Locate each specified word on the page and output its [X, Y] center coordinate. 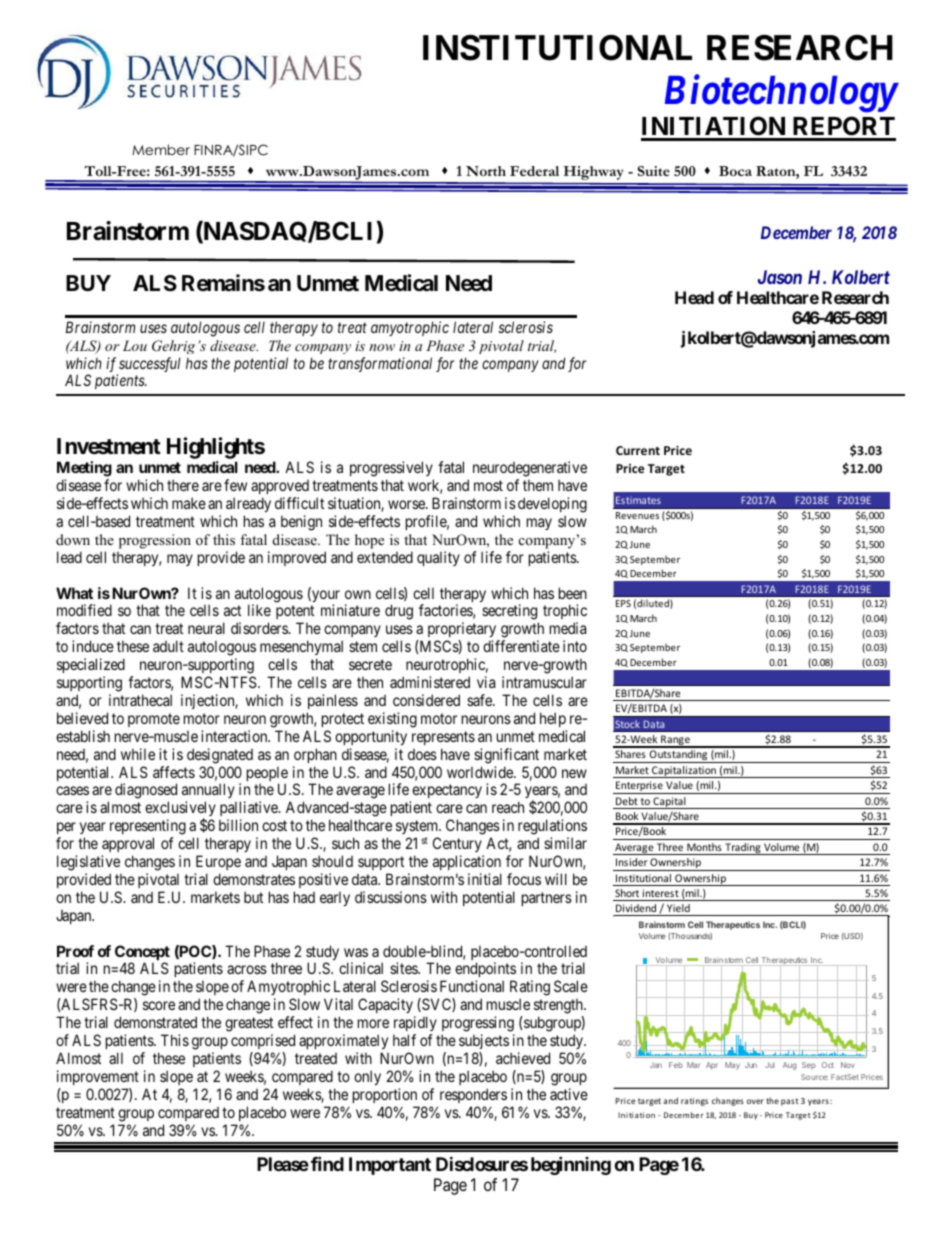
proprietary [463, 631]
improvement [98, 1077]
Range [675, 741]
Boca [735, 171]
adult [168, 646]
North [486, 171]
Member [161, 149]
